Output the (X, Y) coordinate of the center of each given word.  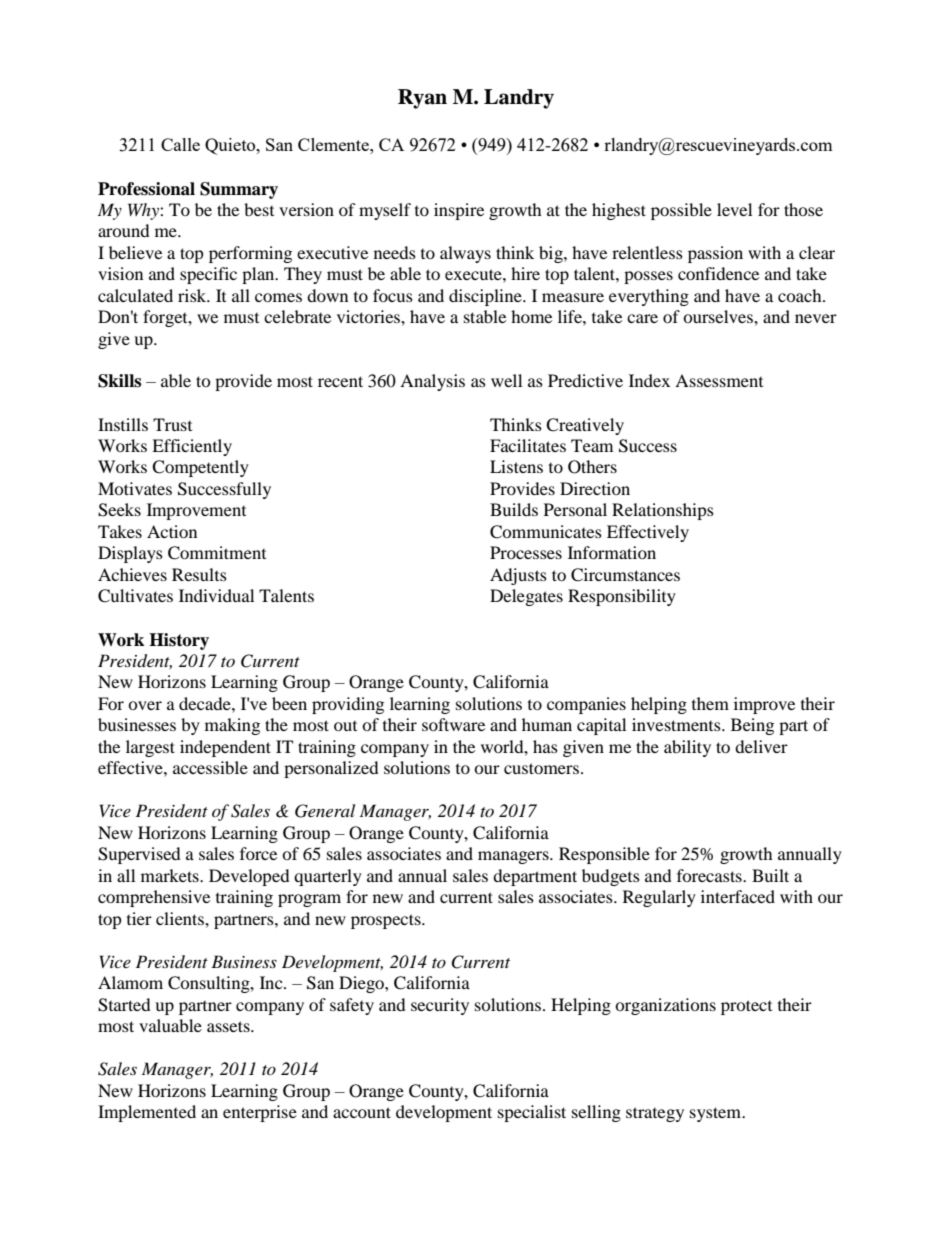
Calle (180, 144)
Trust (172, 424)
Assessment (719, 380)
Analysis (432, 382)
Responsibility (622, 597)
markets (171, 875)
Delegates (526, 597)
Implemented (147, 1113)
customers (541, 768)
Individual (216, 595)
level (734, 209)
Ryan (422, 99)
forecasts (710, 875)
